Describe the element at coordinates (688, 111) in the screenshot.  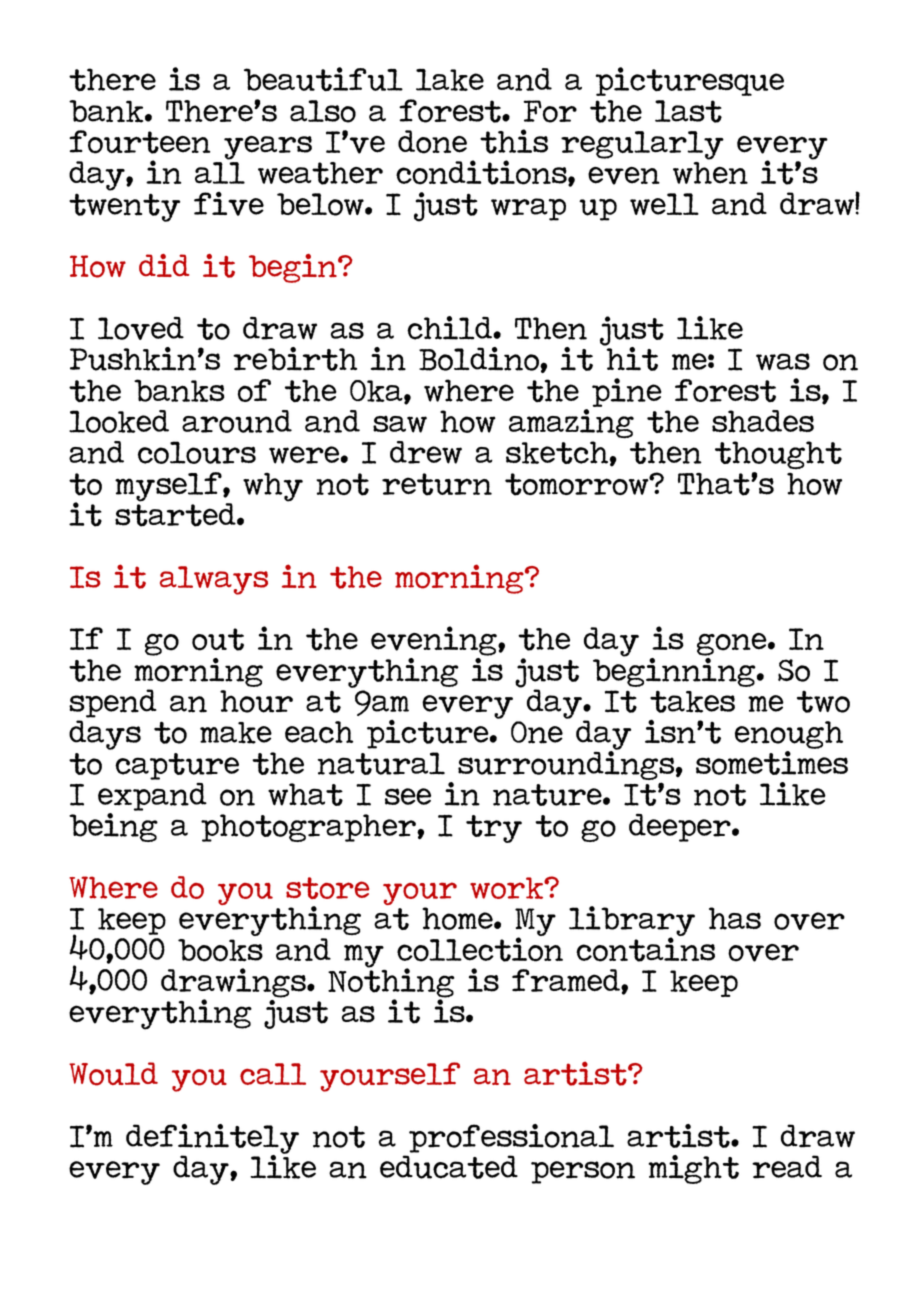
I see `last` at that location.
